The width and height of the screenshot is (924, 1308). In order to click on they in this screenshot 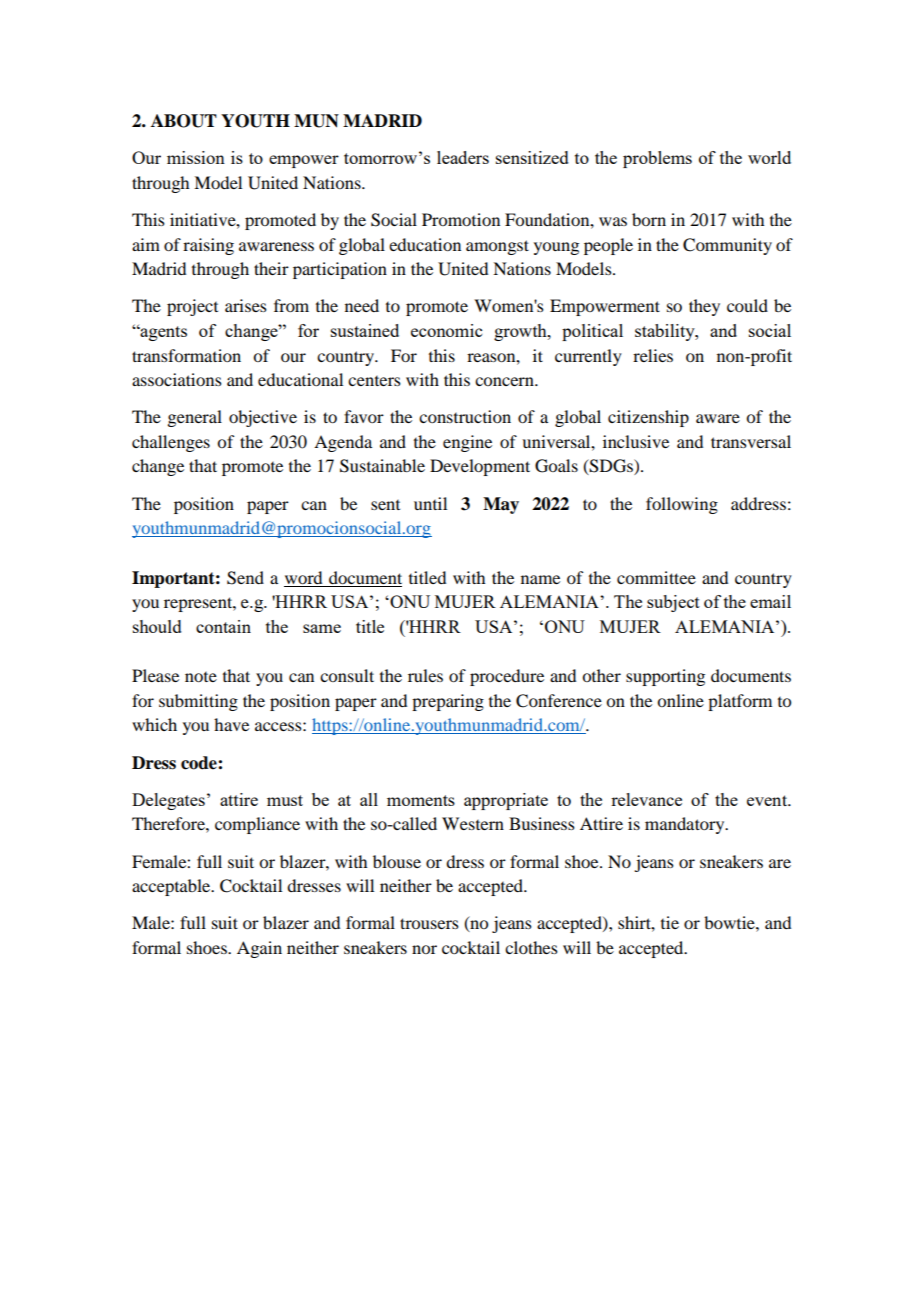, I will do `click(704, 307)`.
